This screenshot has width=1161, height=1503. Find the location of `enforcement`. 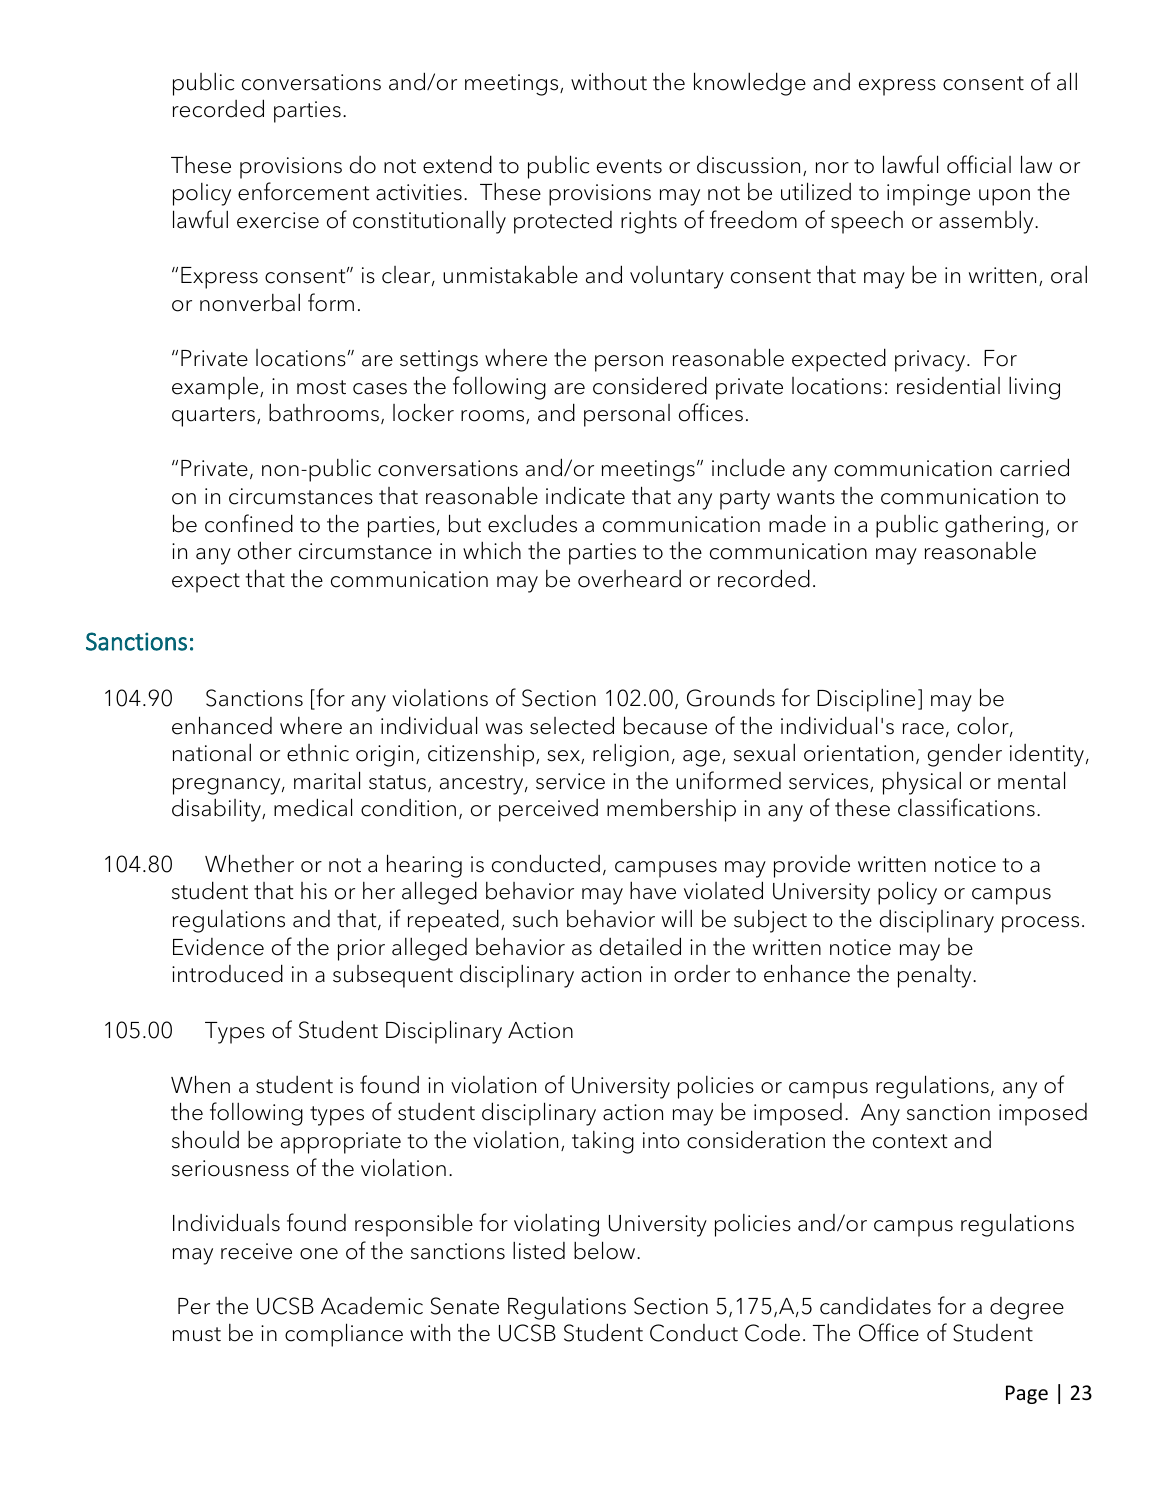

enforcement is located at coordinates (303, 191).
